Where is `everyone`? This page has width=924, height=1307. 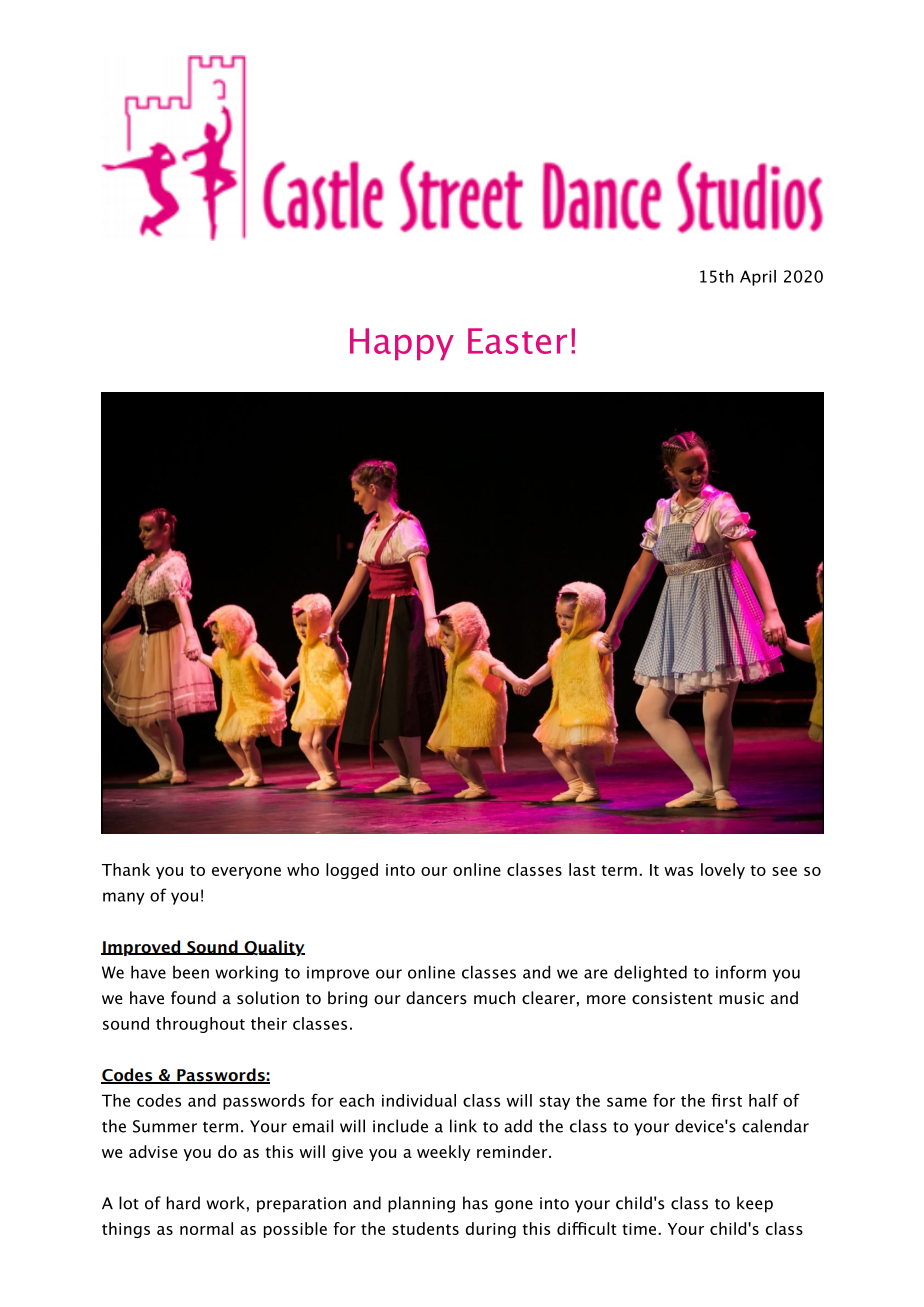
everyone is located at coordinates (246, 873).
